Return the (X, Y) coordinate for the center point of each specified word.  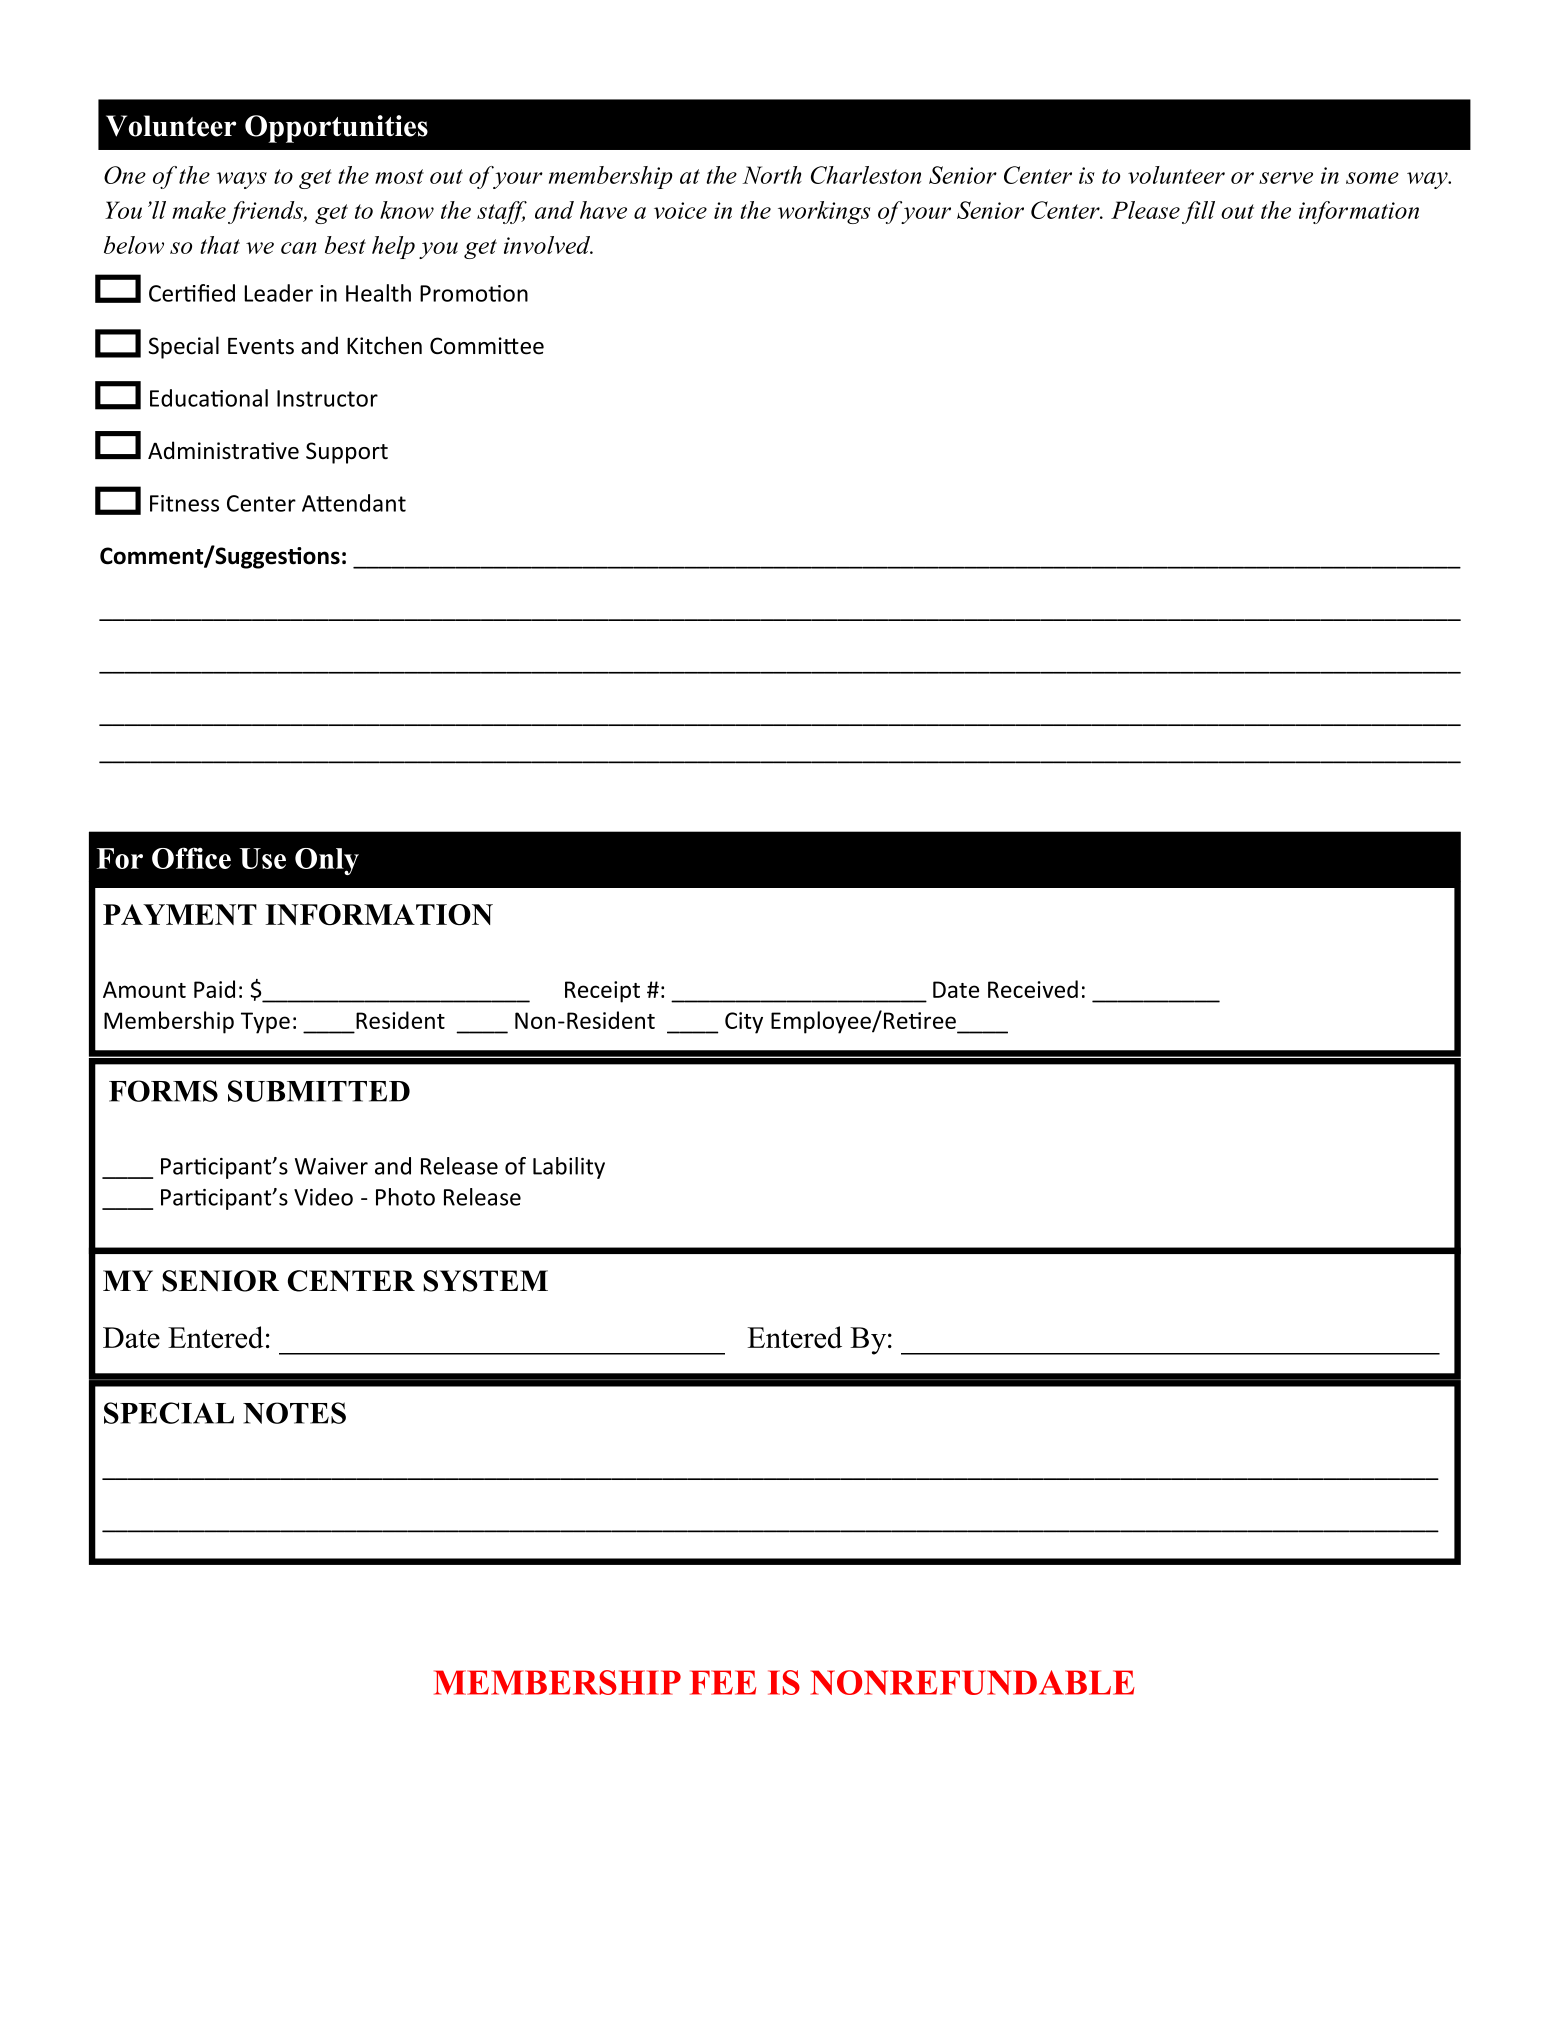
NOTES (294, 1413)
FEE (723, 1682)
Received (1033, 989)
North (772, 175)
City (744, 1023)
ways (242, 180)
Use (263, 858)
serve (1286, 178)
